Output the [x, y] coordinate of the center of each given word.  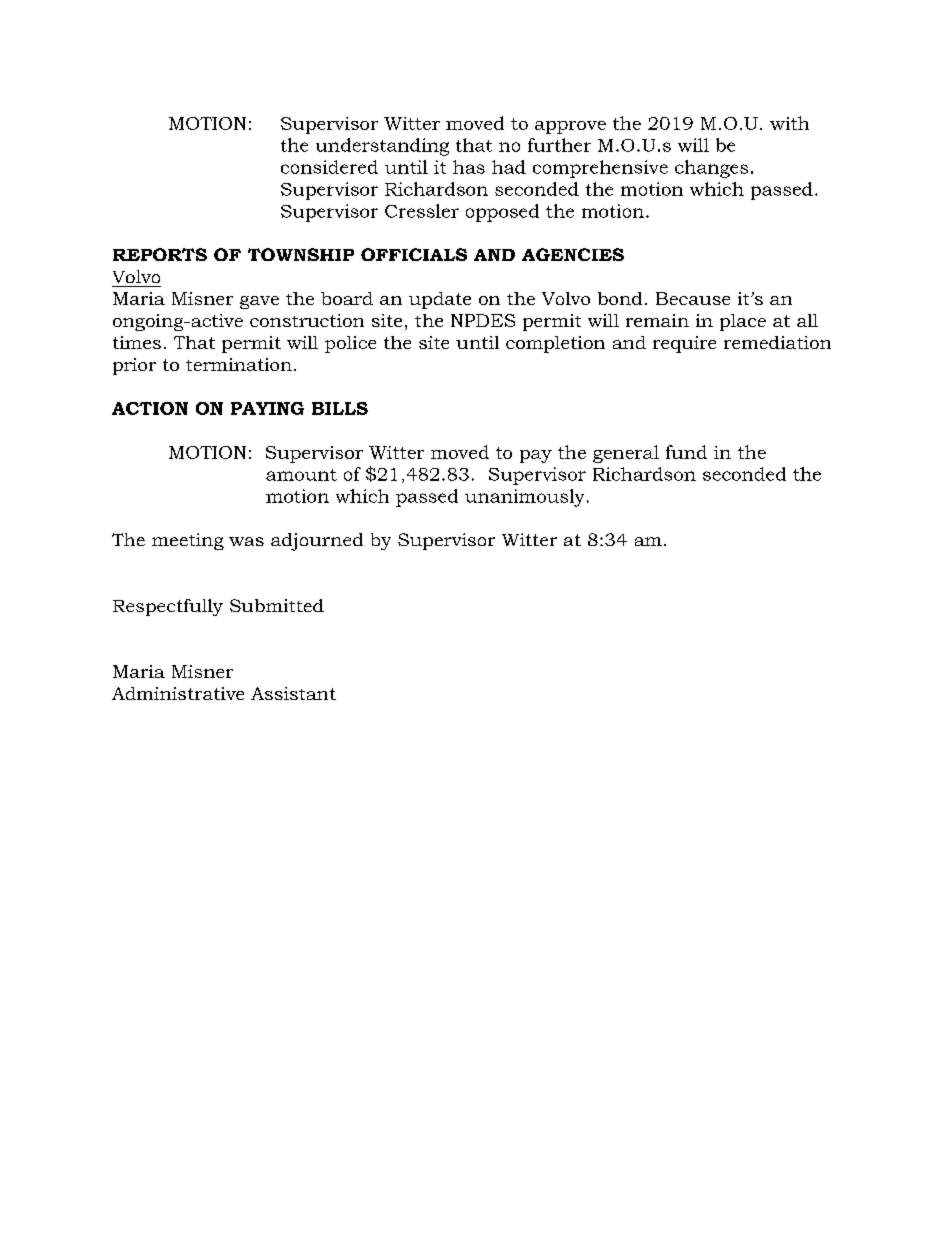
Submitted [277, 605]
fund [686, 452]
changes [711, 169]
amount [301, 475]
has [469, 167]
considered [329, 167]
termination [239, 364]
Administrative [178, 693]
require [684, 344]
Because [693, 298]
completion [555, 344]
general [626, 454]
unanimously [524, 498]
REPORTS [160, 254]
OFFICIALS [414, 254]
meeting [188, 541]
